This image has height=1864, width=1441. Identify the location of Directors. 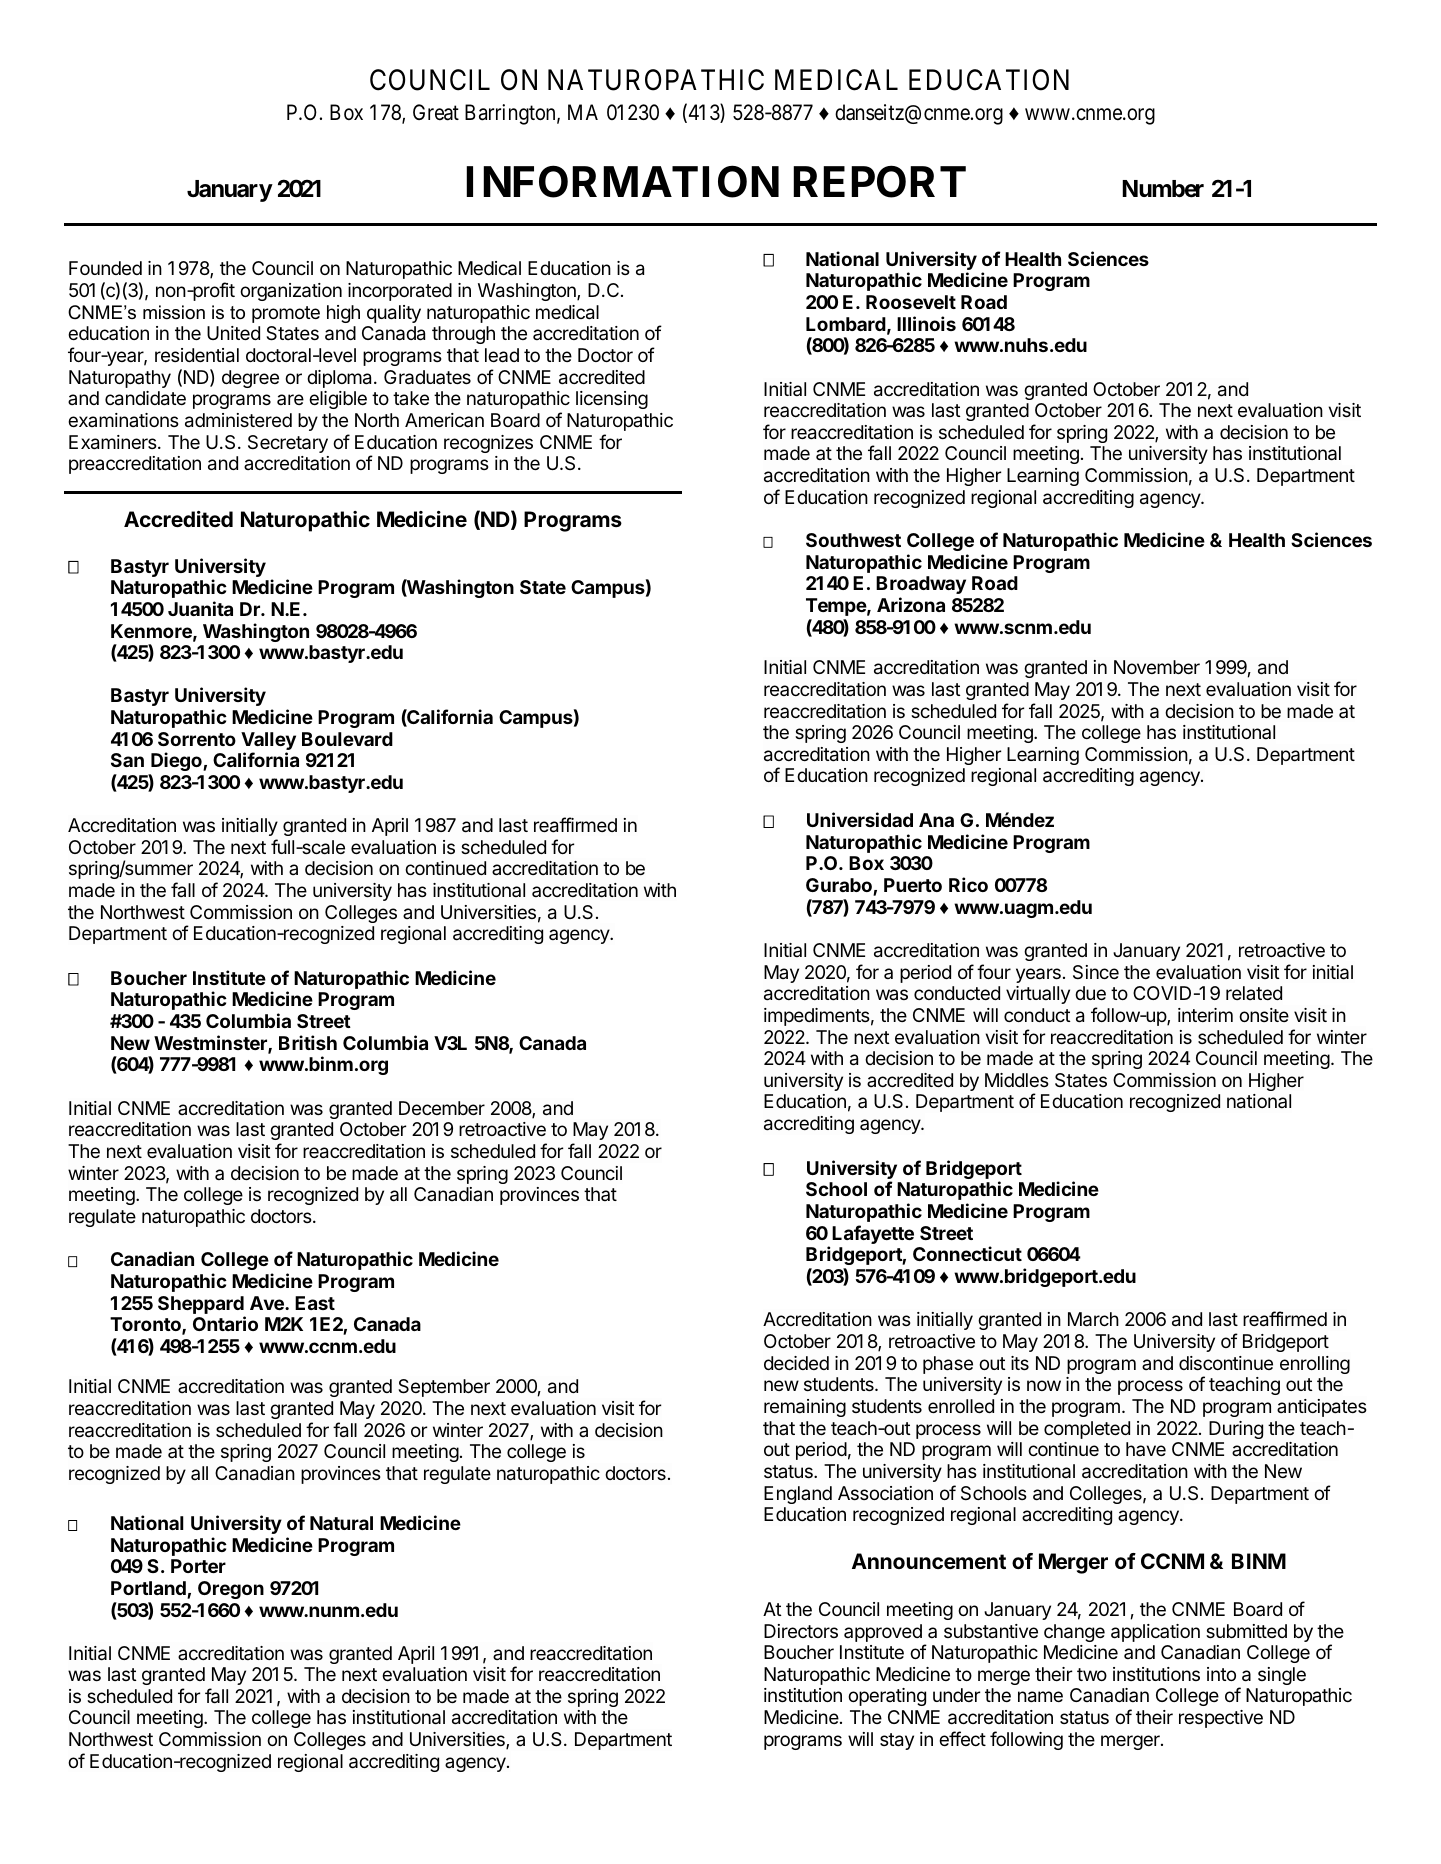
(801, 1631).
